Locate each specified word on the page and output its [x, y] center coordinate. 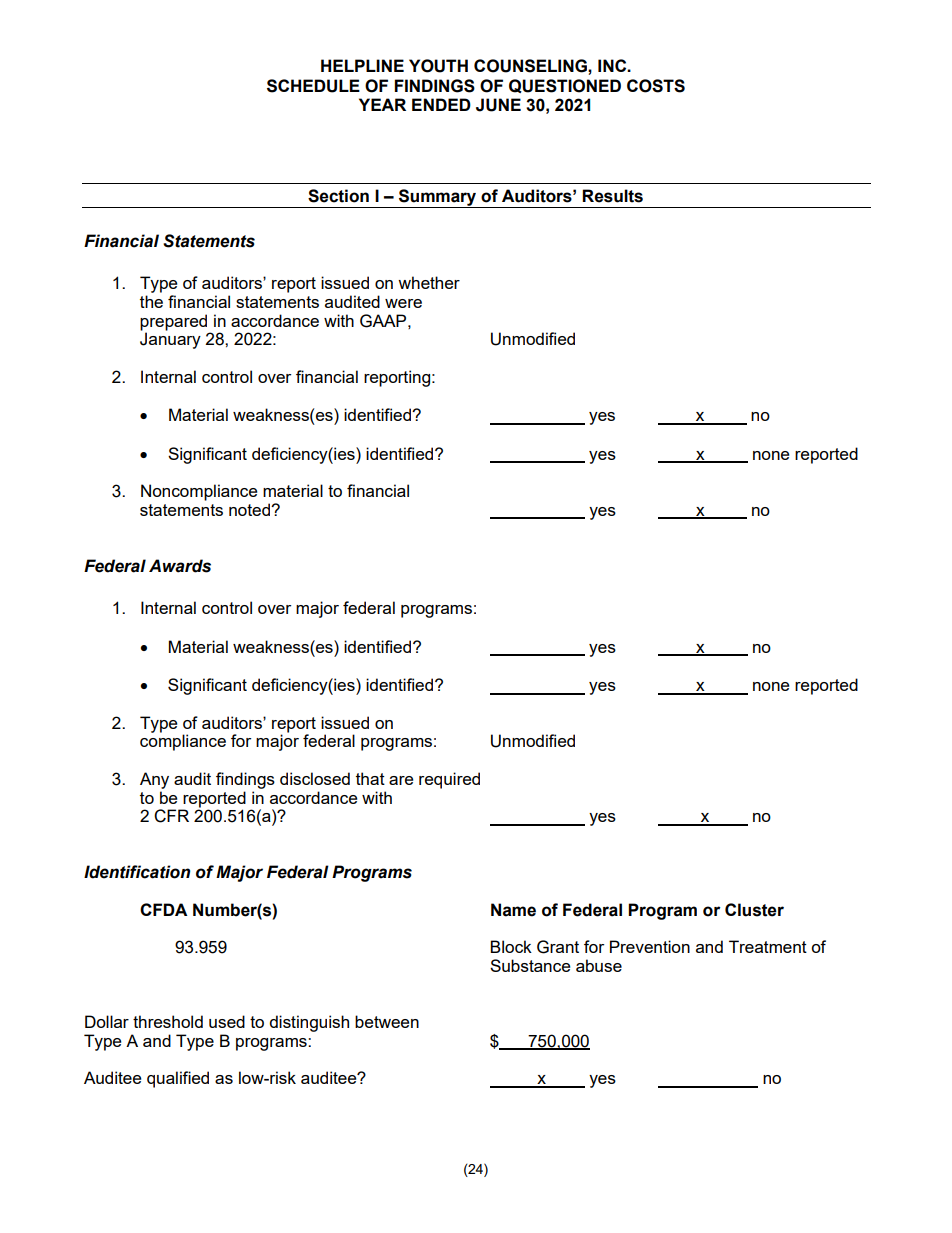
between [387, 1021]
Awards [180, 566]
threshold [168, 1021]
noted [250, 509]
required [449, 780]
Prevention [650, 946]
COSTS [656, 86]
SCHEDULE [313, 86]
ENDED [441, 104]
